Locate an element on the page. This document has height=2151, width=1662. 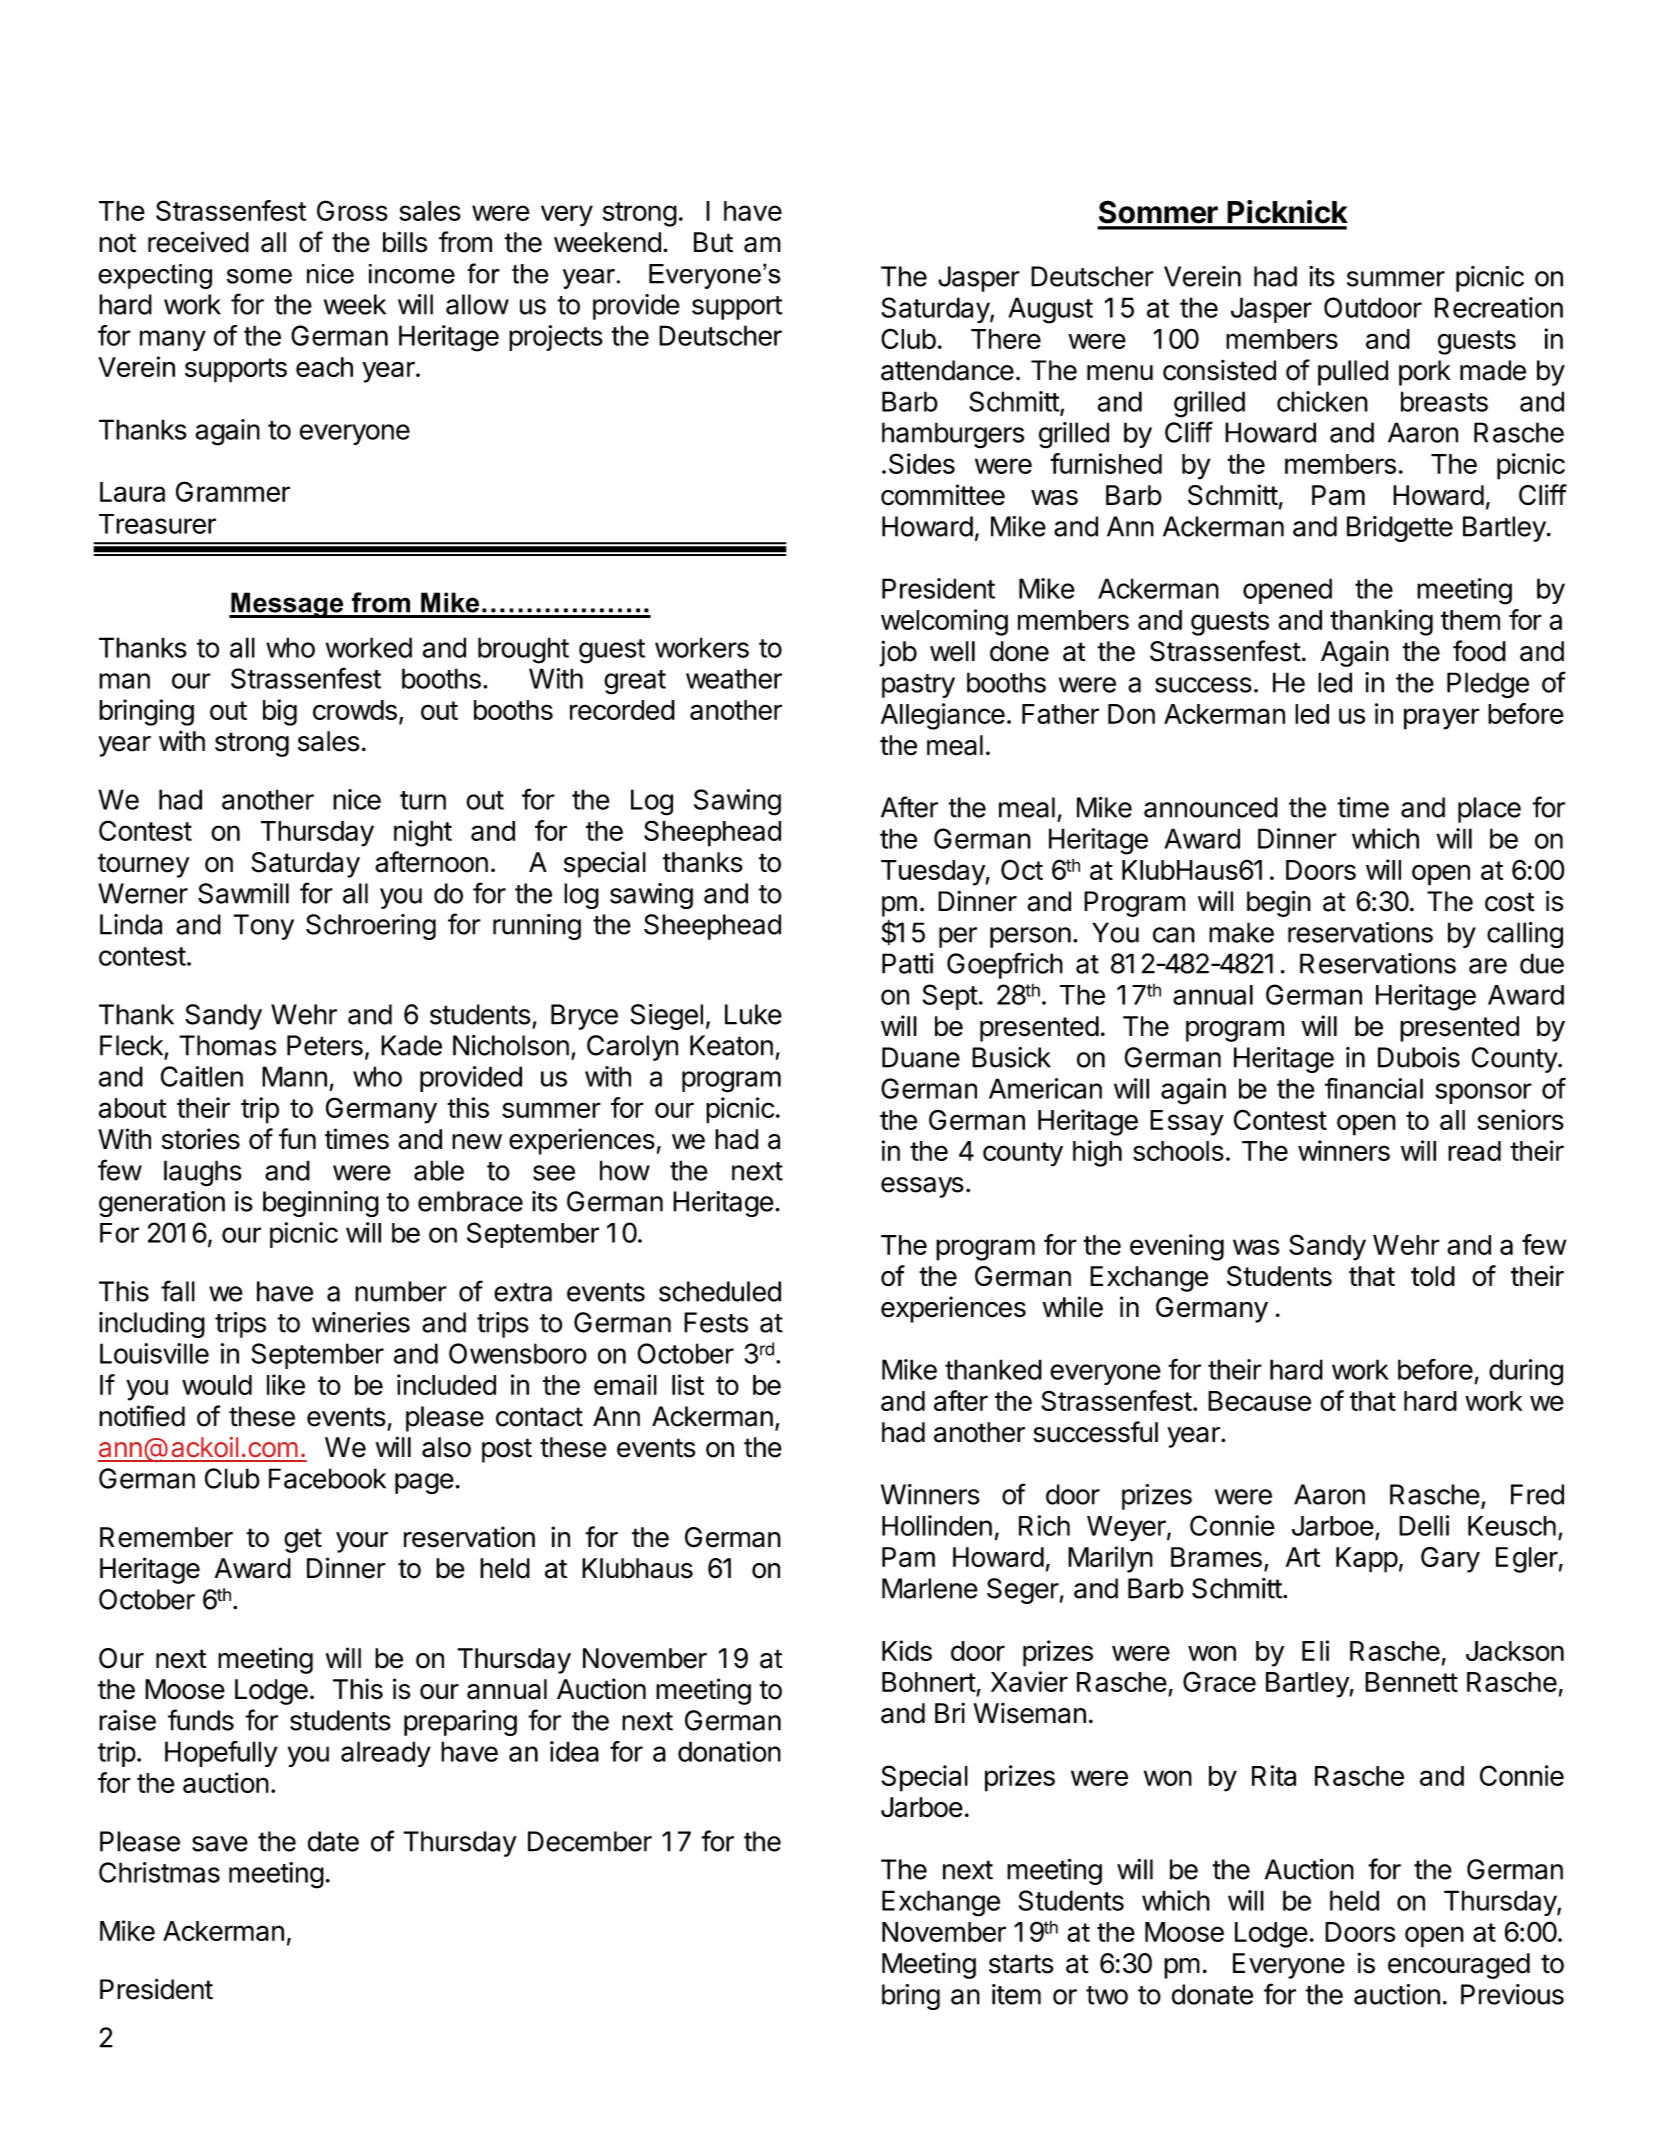
Because is located at coordinates (1259, 1401).
